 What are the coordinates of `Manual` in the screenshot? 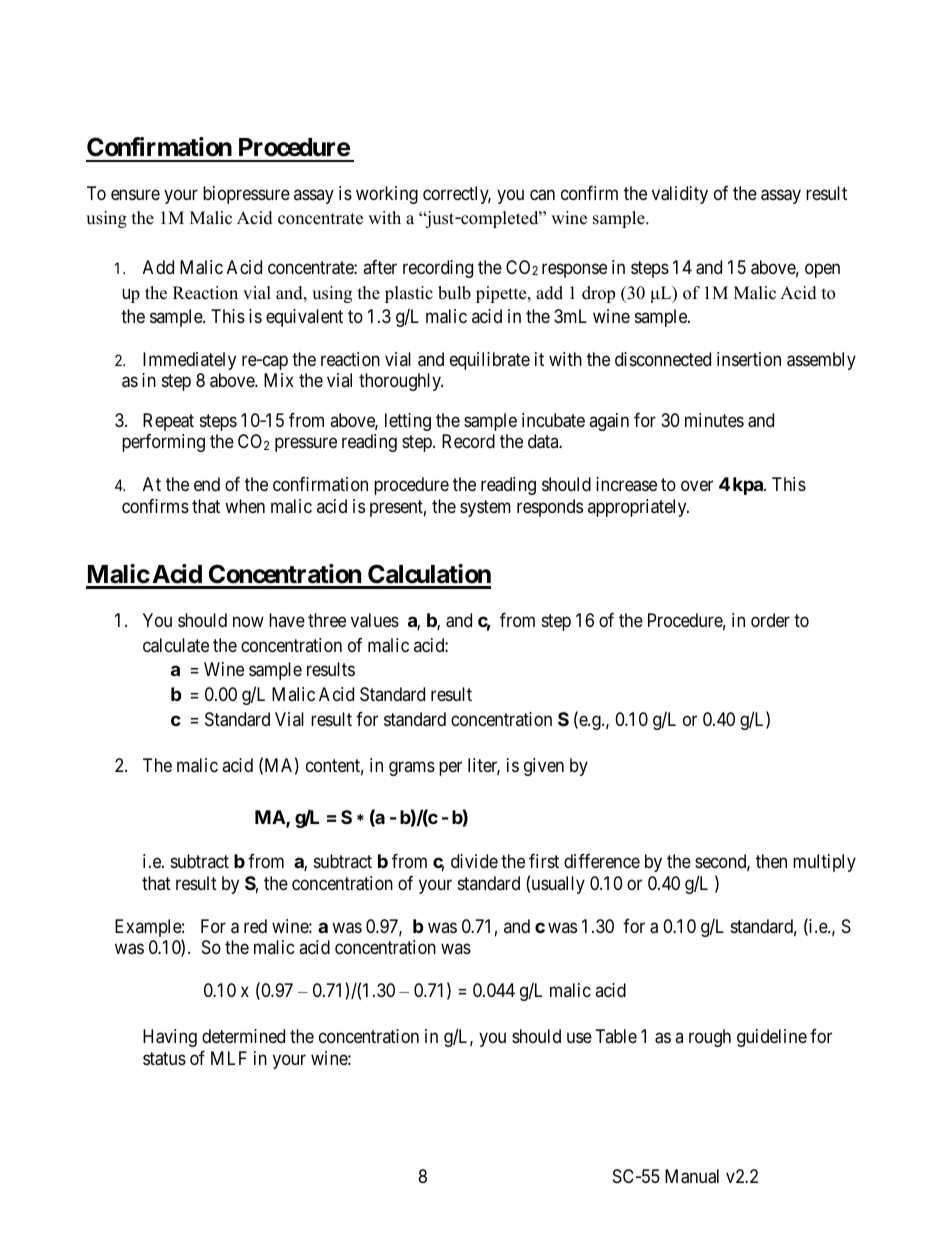 It's located at (692, 1176).
